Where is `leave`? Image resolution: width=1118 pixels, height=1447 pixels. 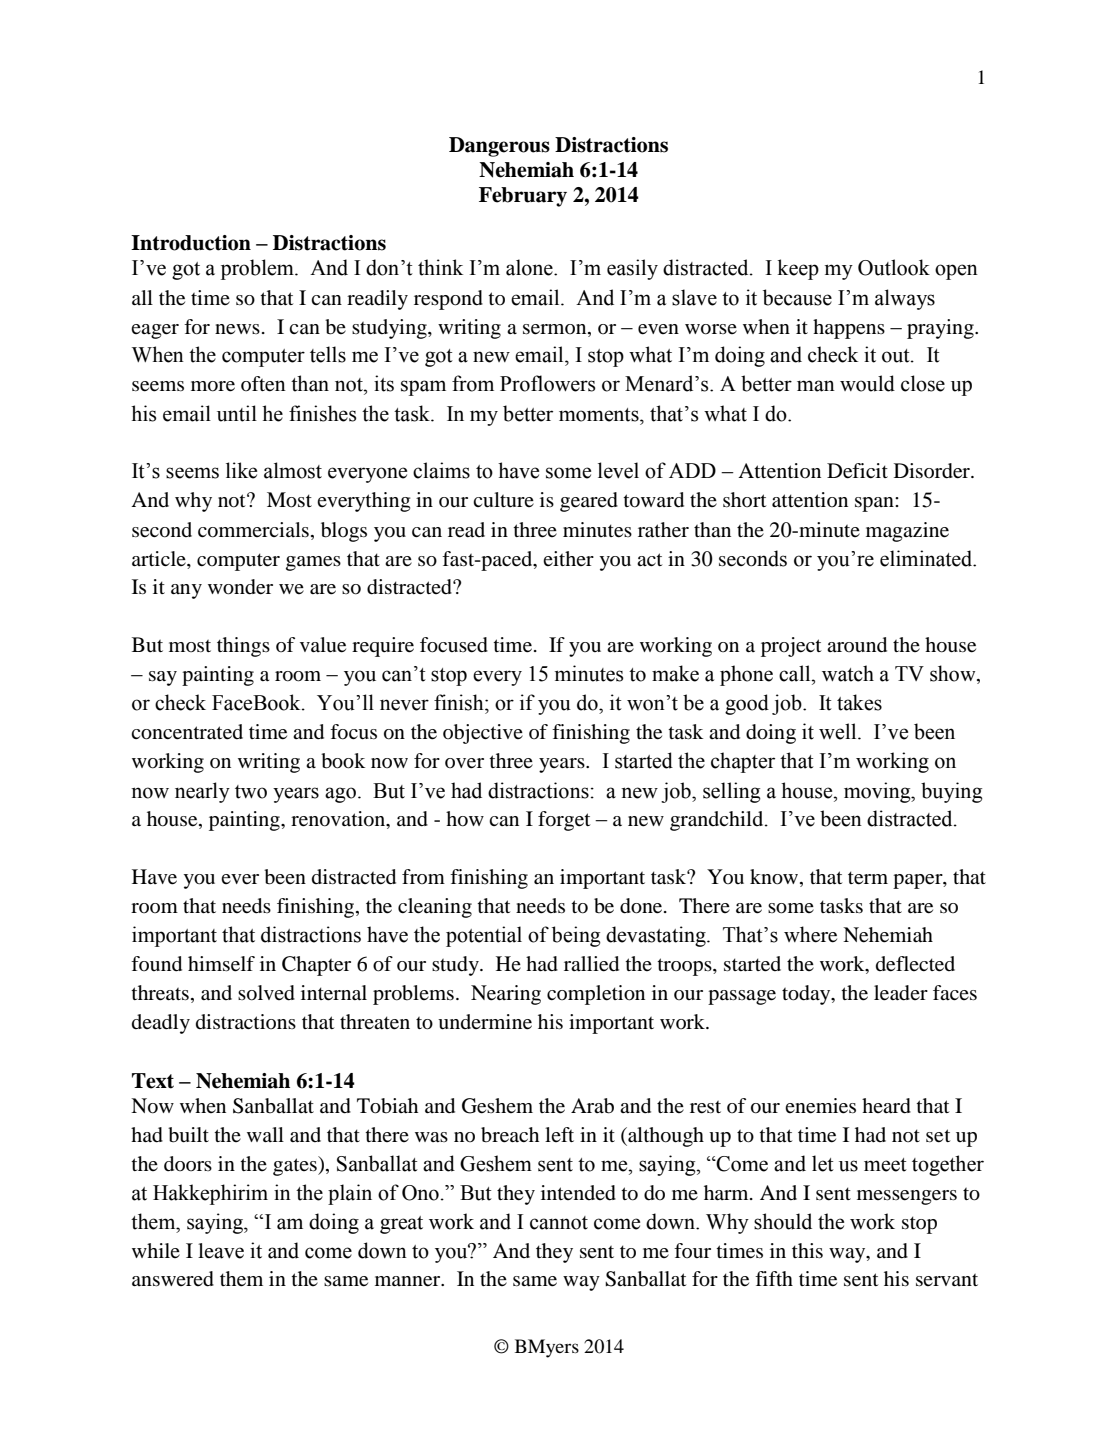
leave is located at coordinates (221, 1251).
